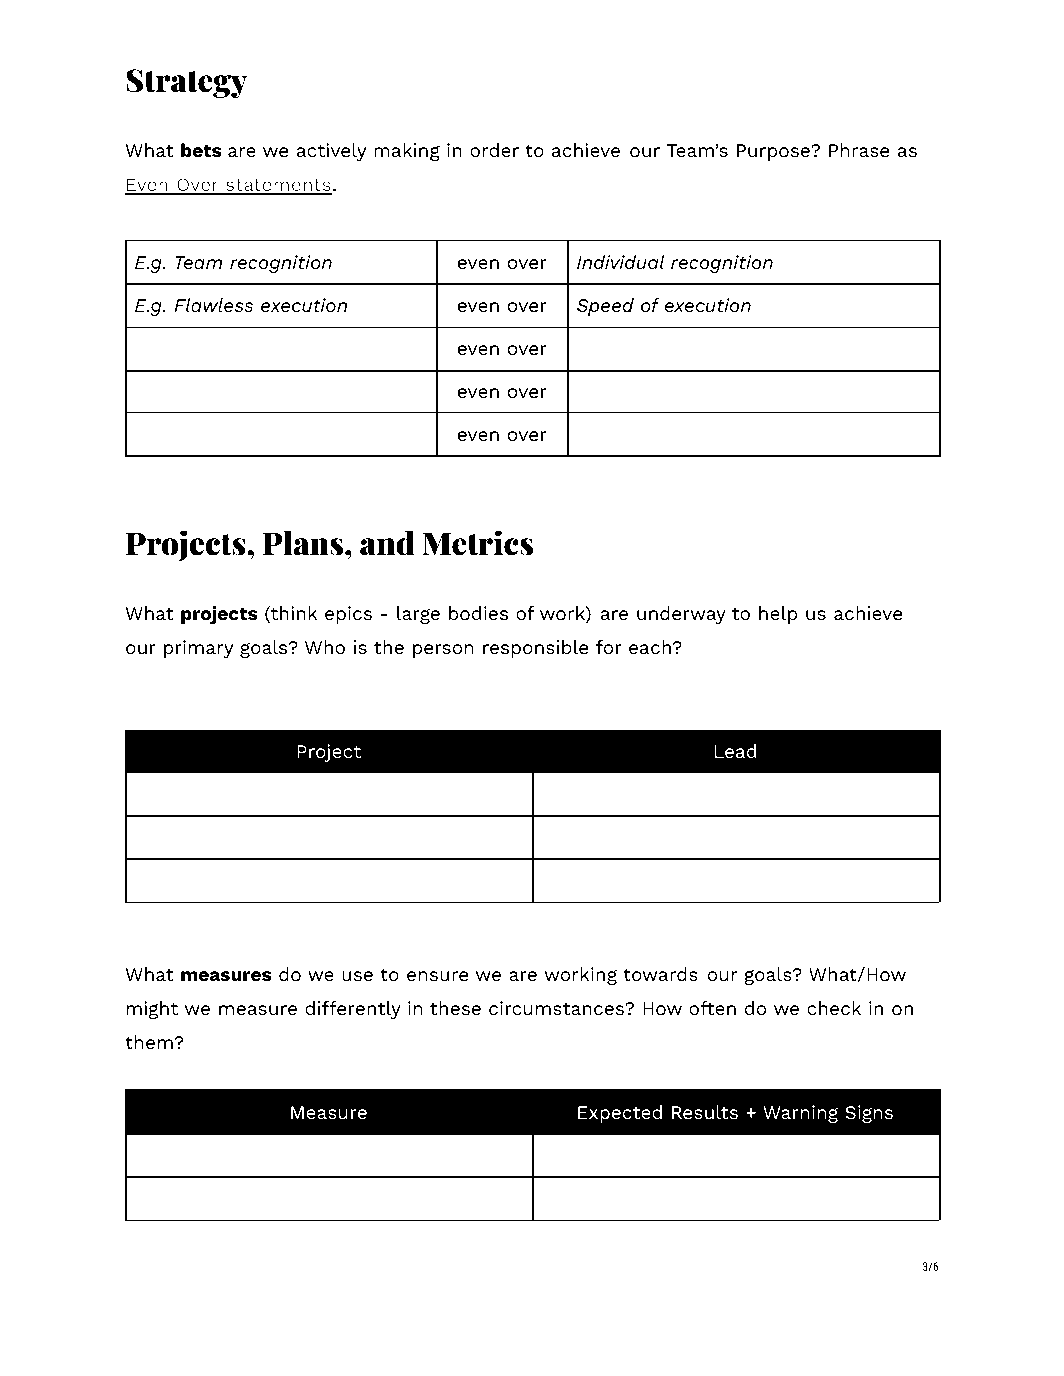 This document has height=1376, width=1064. What do you see at coordinates (494, 150) in the document?
I see `order` at bounding box center [494, 150].
